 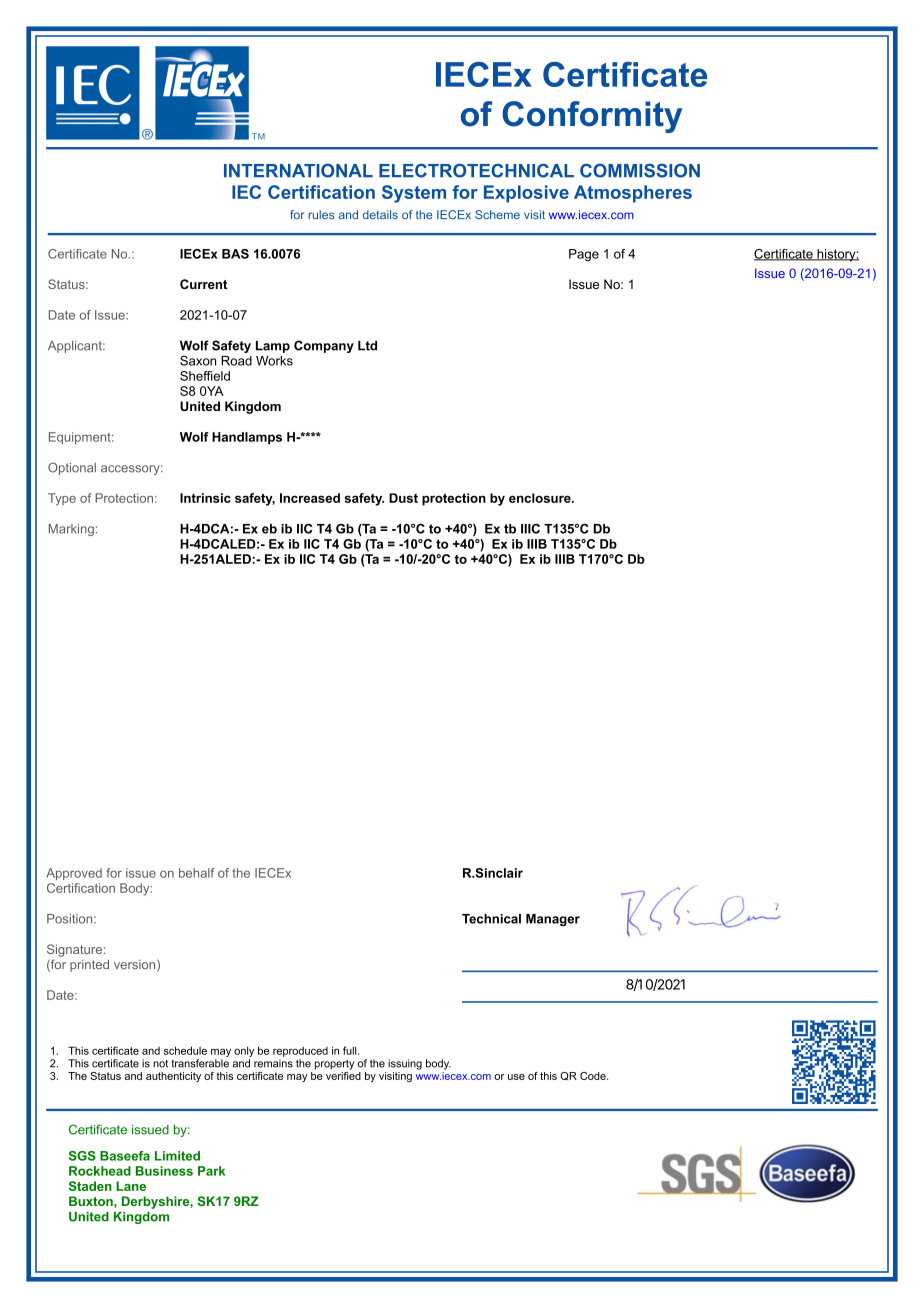 What do you see at coordinates (71, 530) in the screenshot?
I see `Marking` at bounding box center [71, 530].
